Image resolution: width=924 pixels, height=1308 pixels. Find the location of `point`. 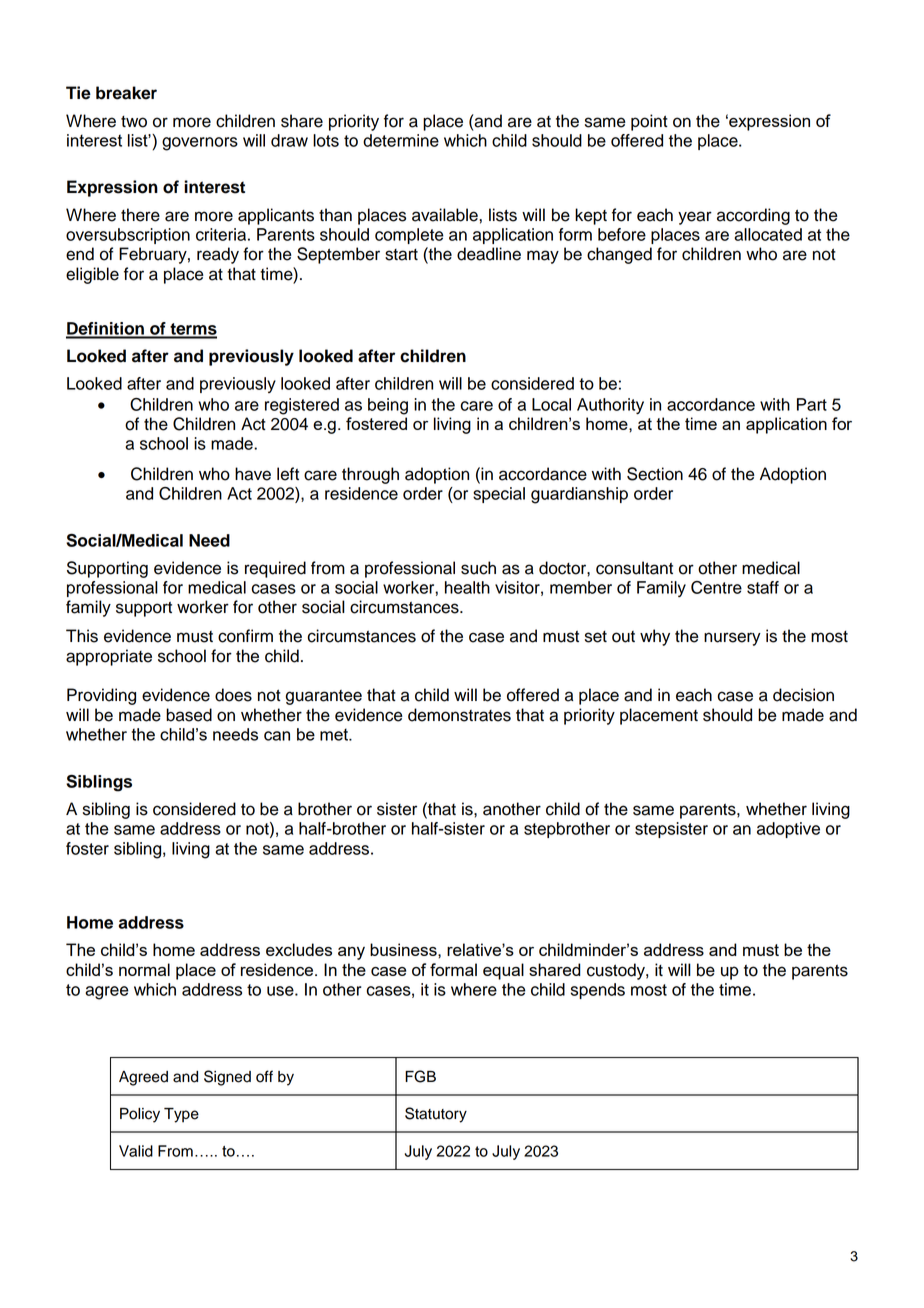

point is located at coordinates (649, 122).
